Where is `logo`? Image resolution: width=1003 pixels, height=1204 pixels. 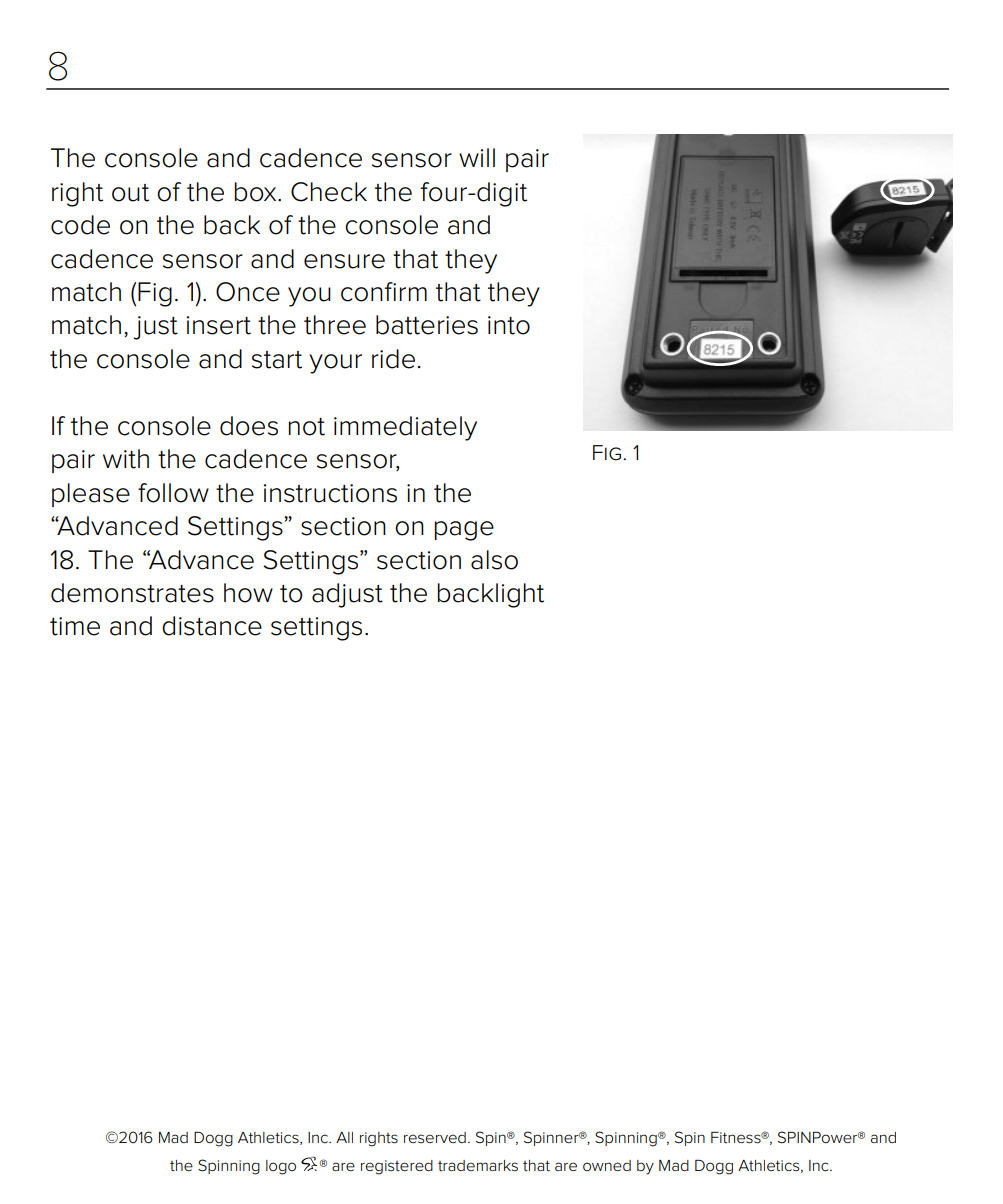
logo is located at coordinates (281, 1167).
